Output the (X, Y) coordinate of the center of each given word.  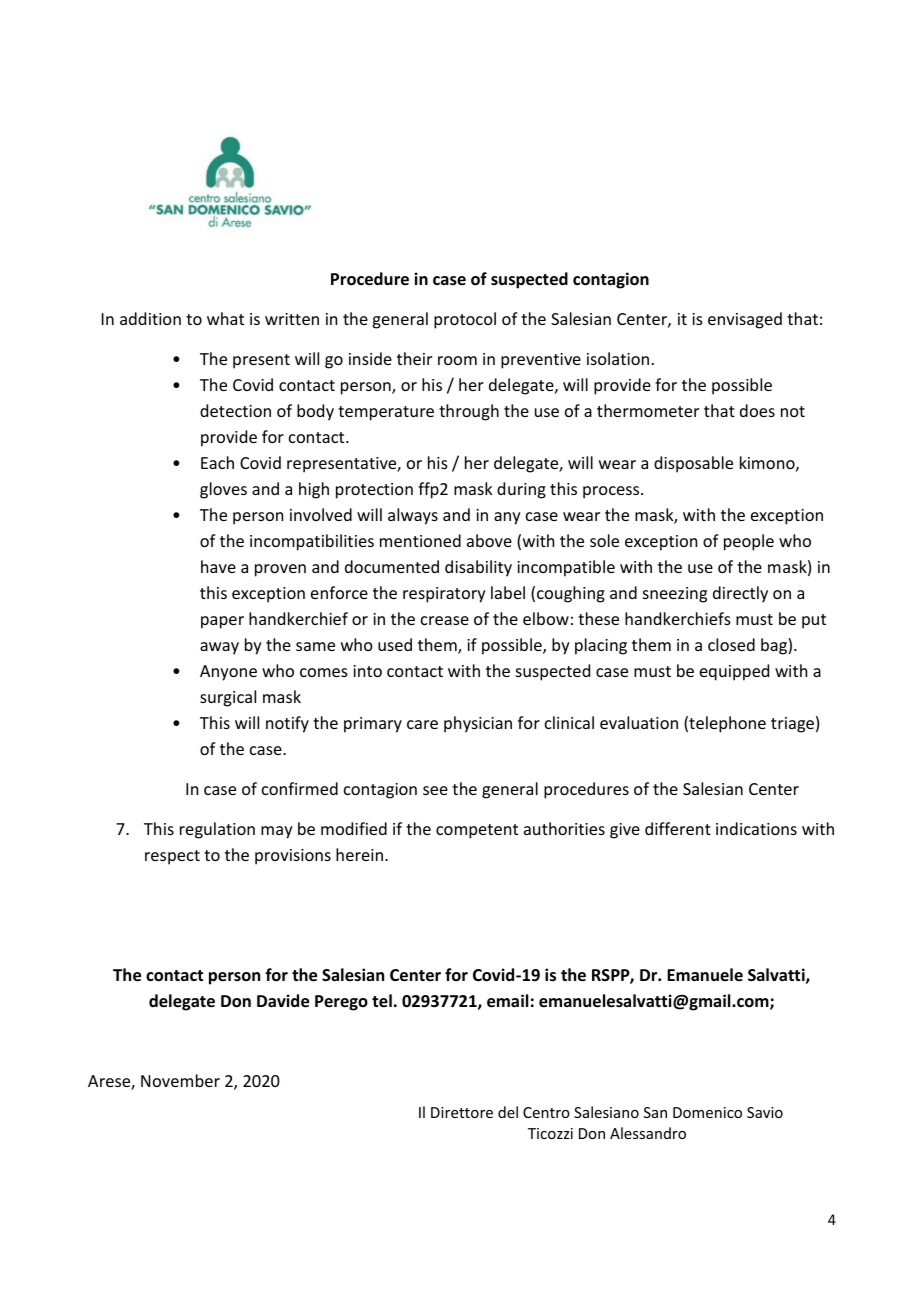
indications (756, 828)
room (457, 360)
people (749, 542)
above (489, 540)
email (507, 1001)
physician (478, 724)
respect (172, 857)
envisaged (745, 320)
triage (792, 725)
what (225, 318)
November (180, 1080)
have (218, 566)
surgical (228, 698)
